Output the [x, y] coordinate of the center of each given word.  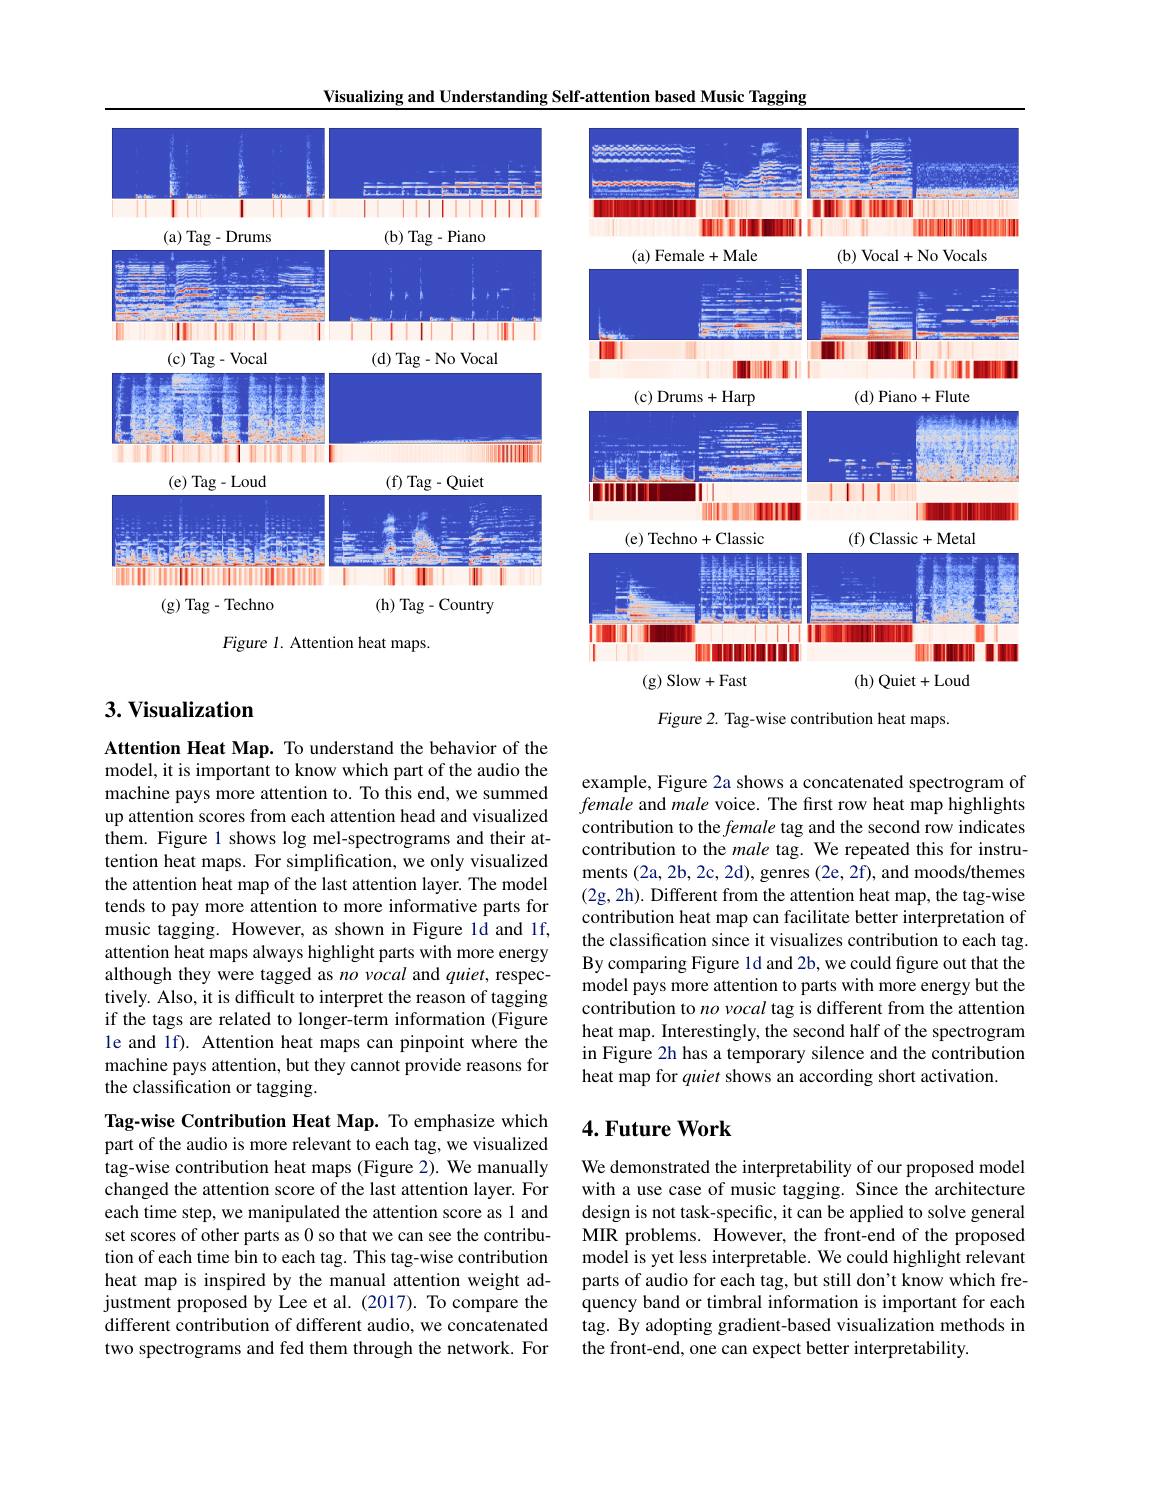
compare [485, 1305]
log [294, 839]
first [818, 803]
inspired [235, 1281]
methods [972, 1324]
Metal [956, 538]
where [494, 1041]
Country [466, 606]
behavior [463, 747]
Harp [738, 398]
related [245, 1018]
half [865, 1030]
